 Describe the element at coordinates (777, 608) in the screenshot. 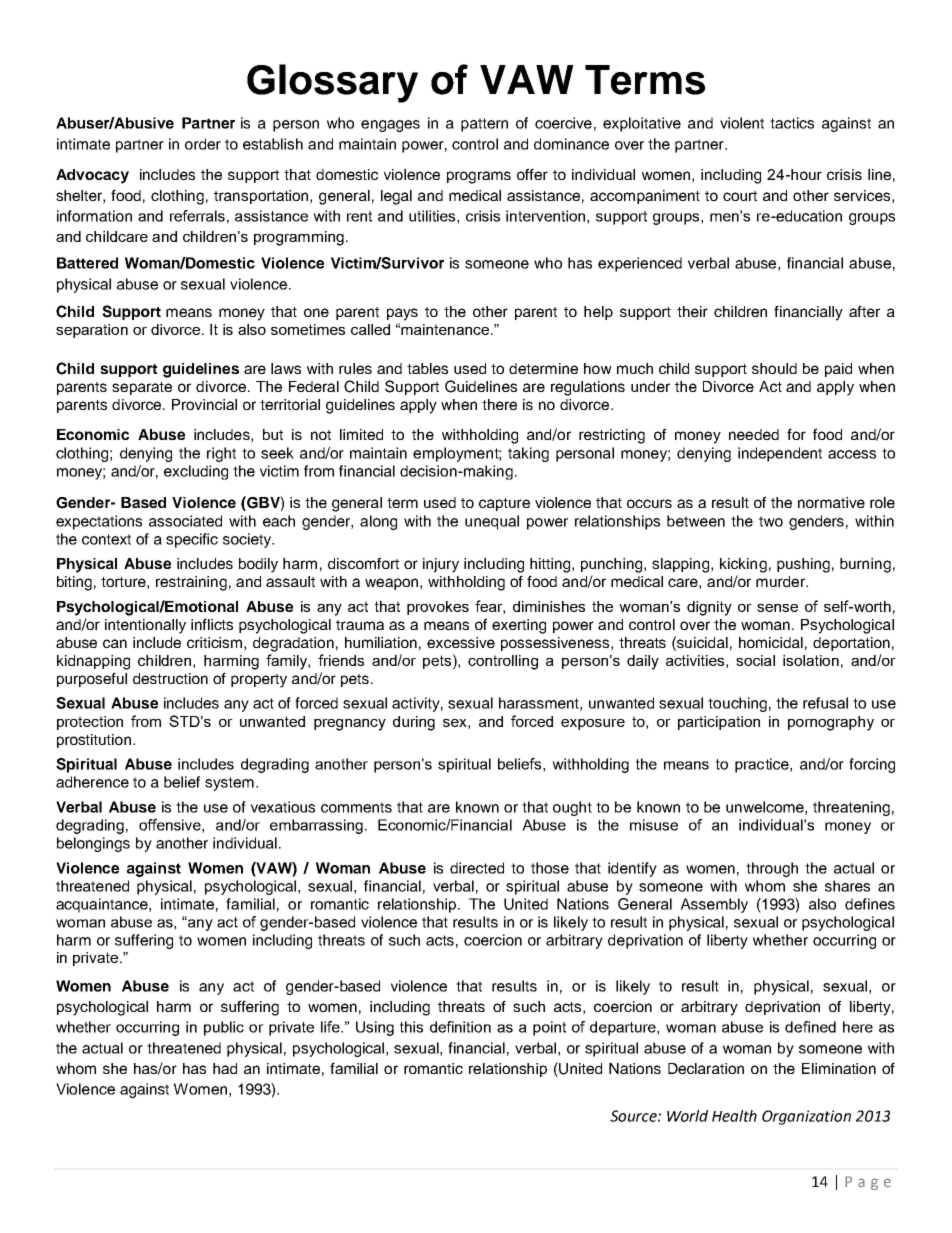

I see `sense` at that location.
